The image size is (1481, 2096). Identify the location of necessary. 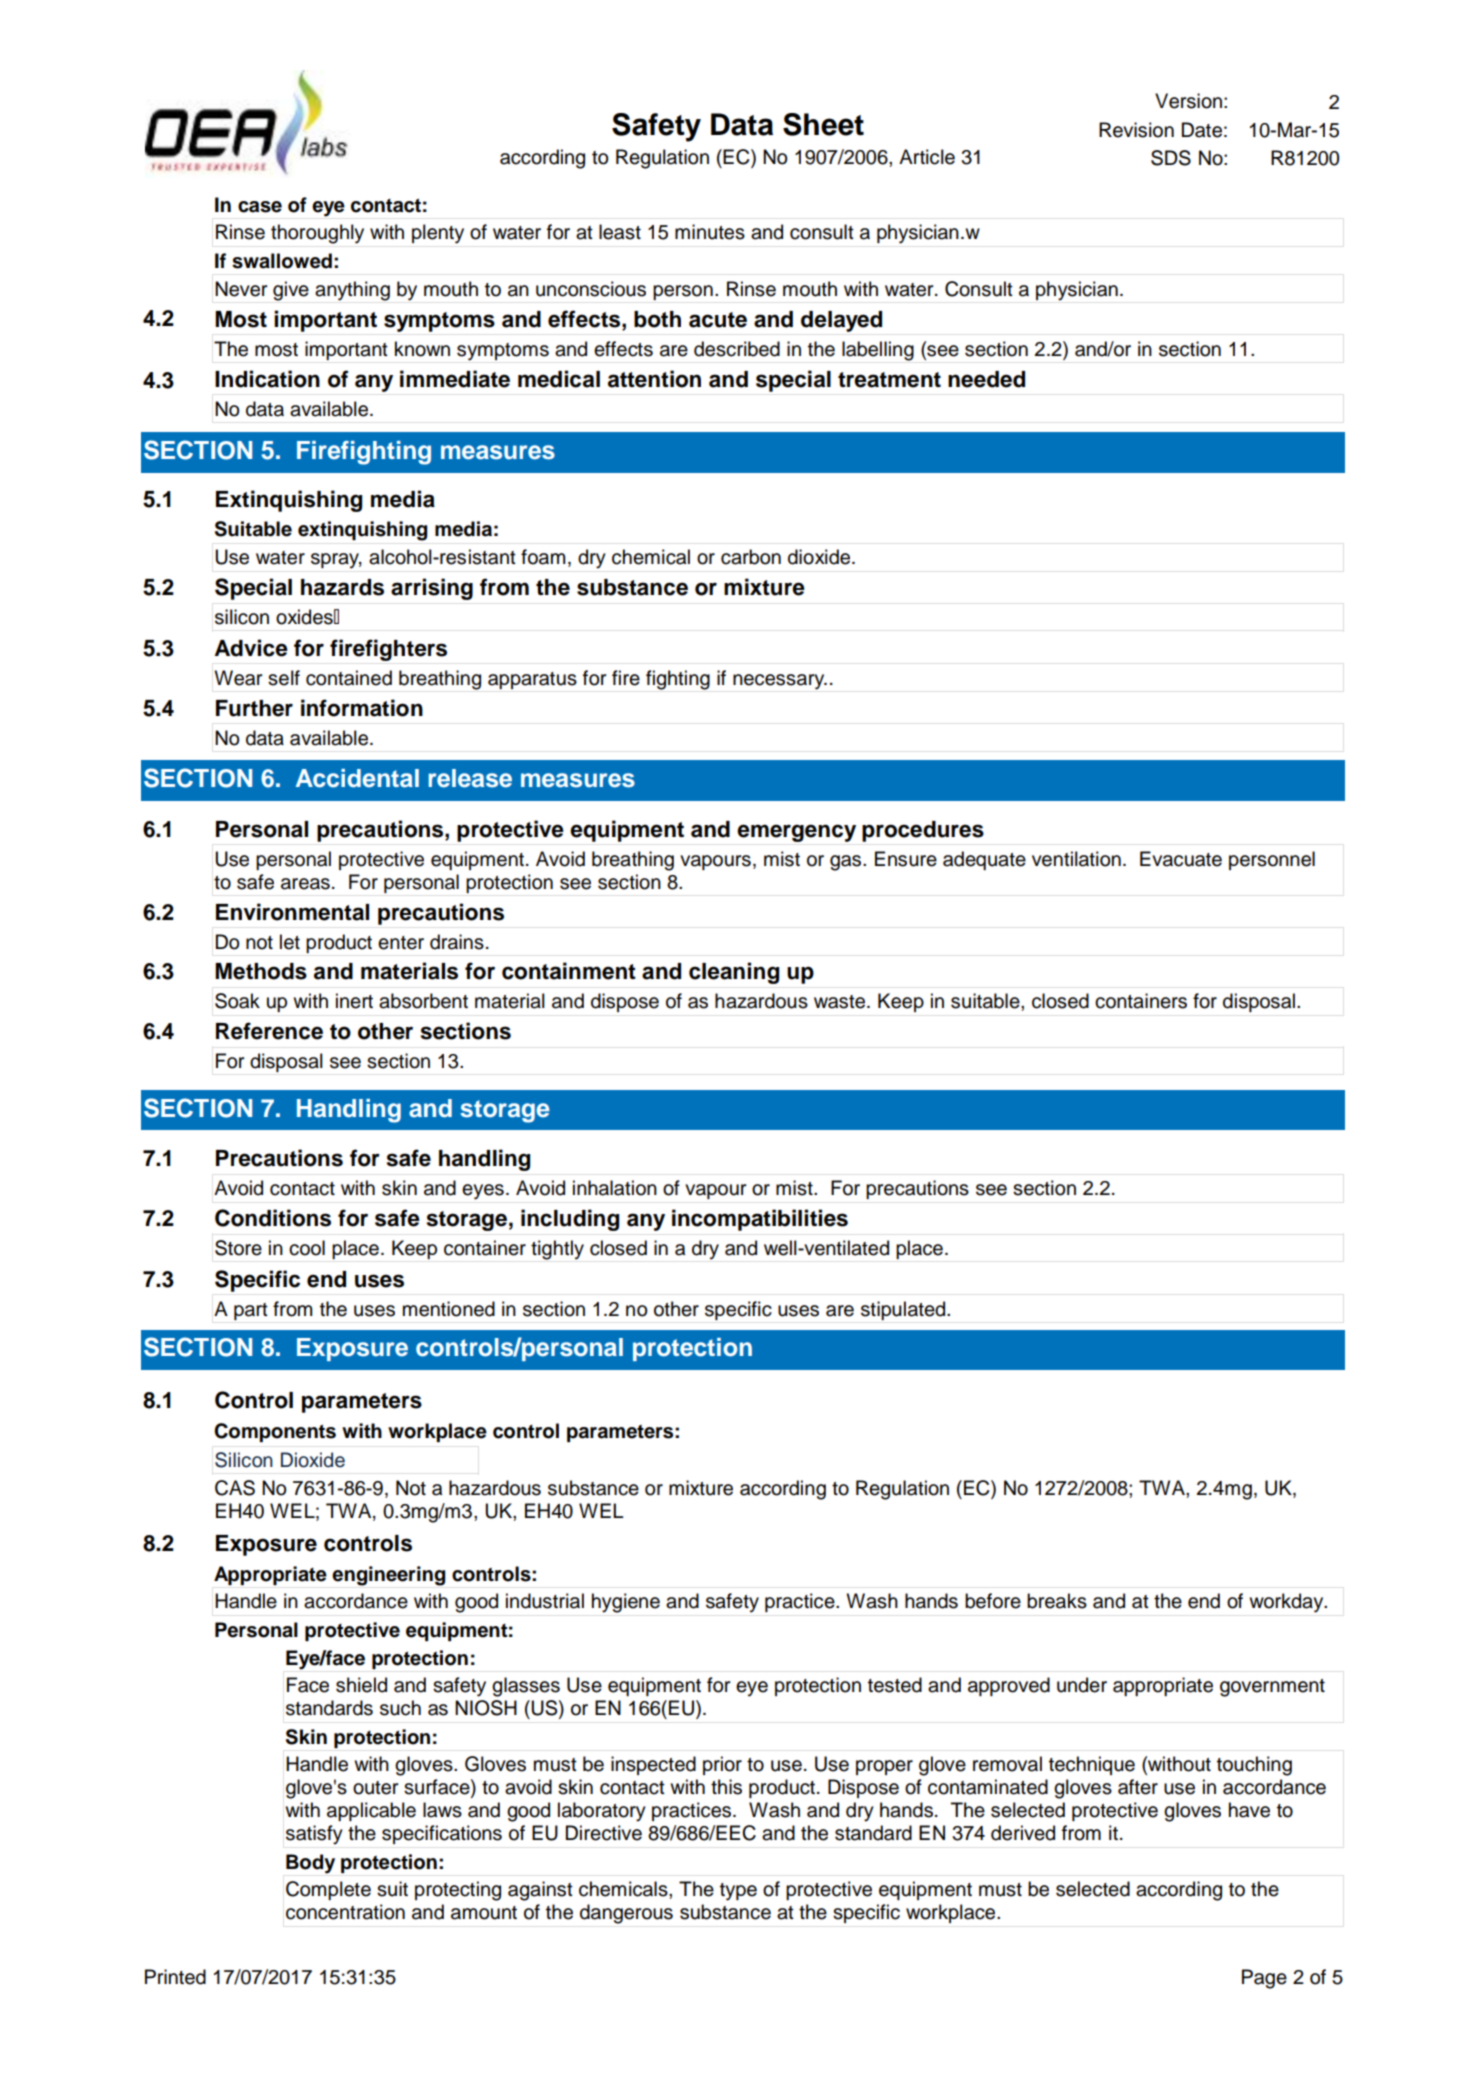
(780, 682).
